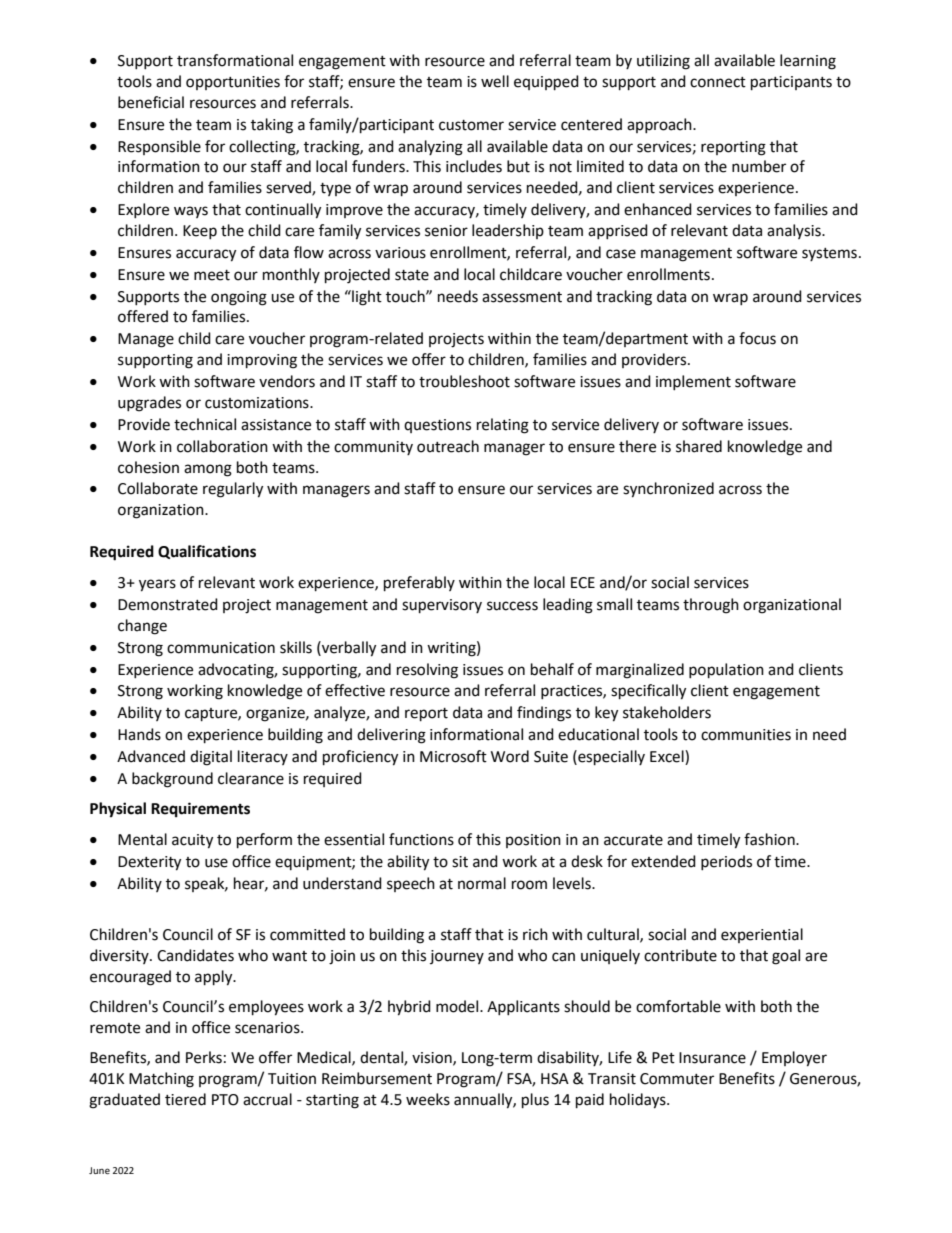  What do you see at coordinates (442, 606) in the image?
I see `supervisory` at bounding box center [442, 606].
